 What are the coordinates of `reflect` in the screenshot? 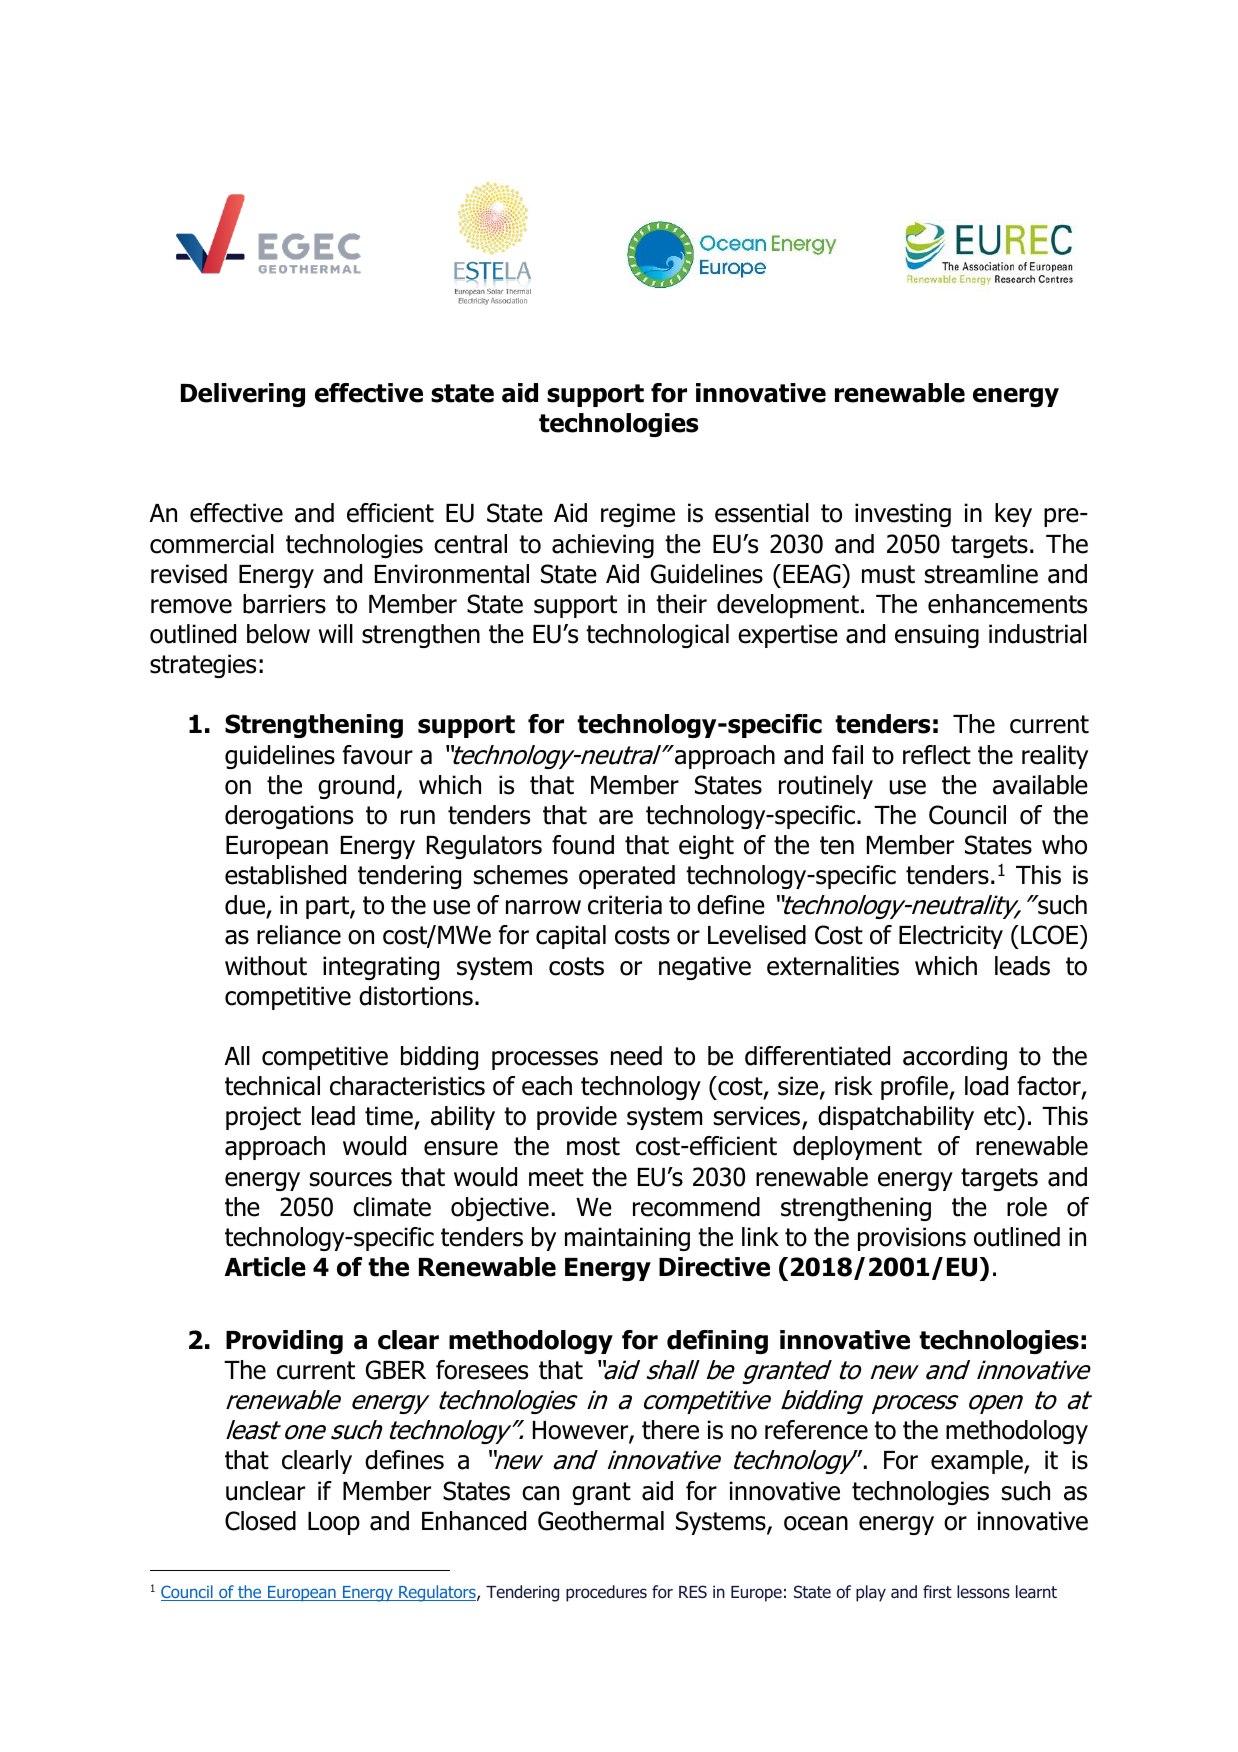 It's located at (937, 755).
